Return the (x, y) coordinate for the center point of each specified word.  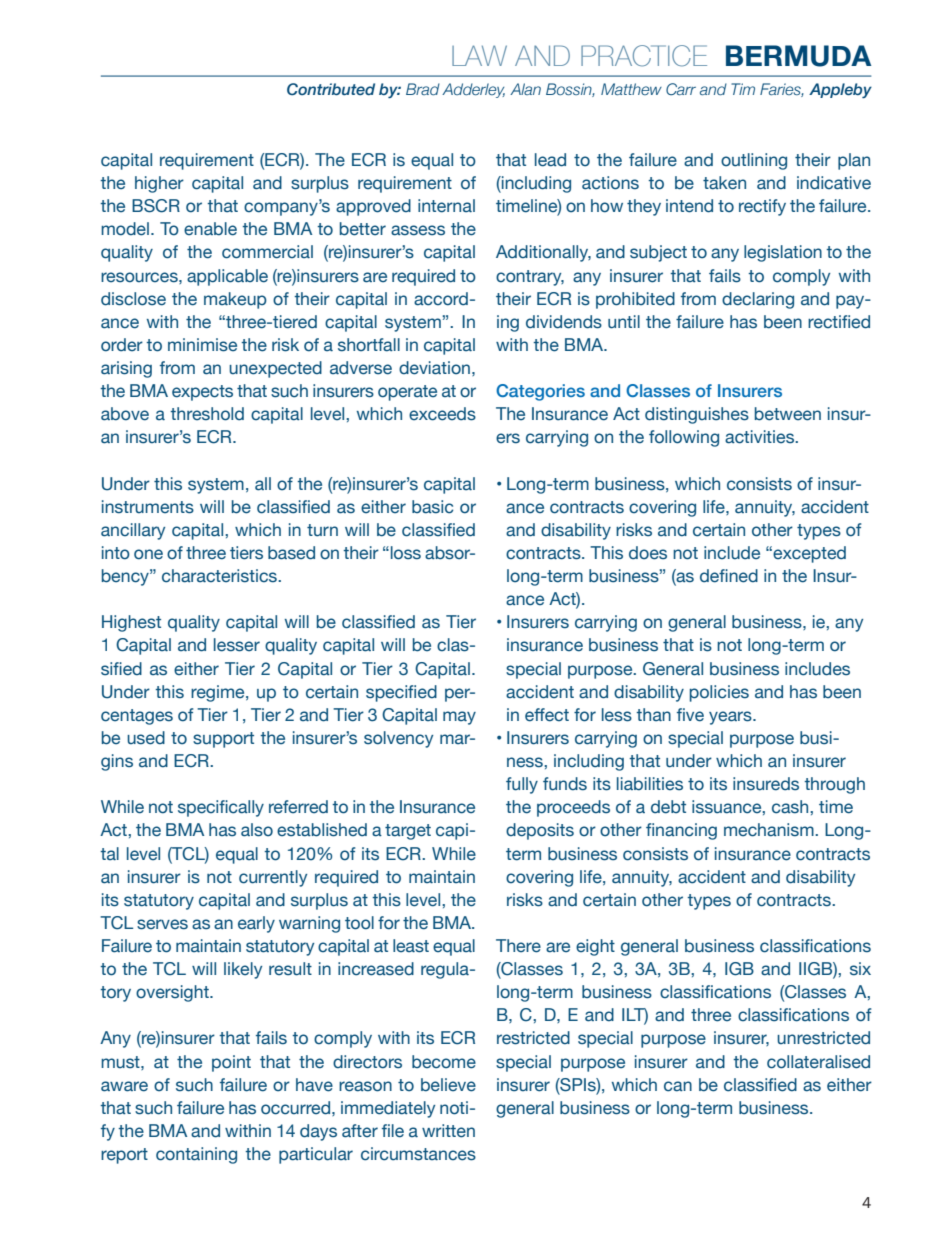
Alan (525, 89)
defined (729, 576)
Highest (131, 623)
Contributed (331, 89)
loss (406, 553)
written (448, 1131)
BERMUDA (799, 56)
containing (196, 1155)
